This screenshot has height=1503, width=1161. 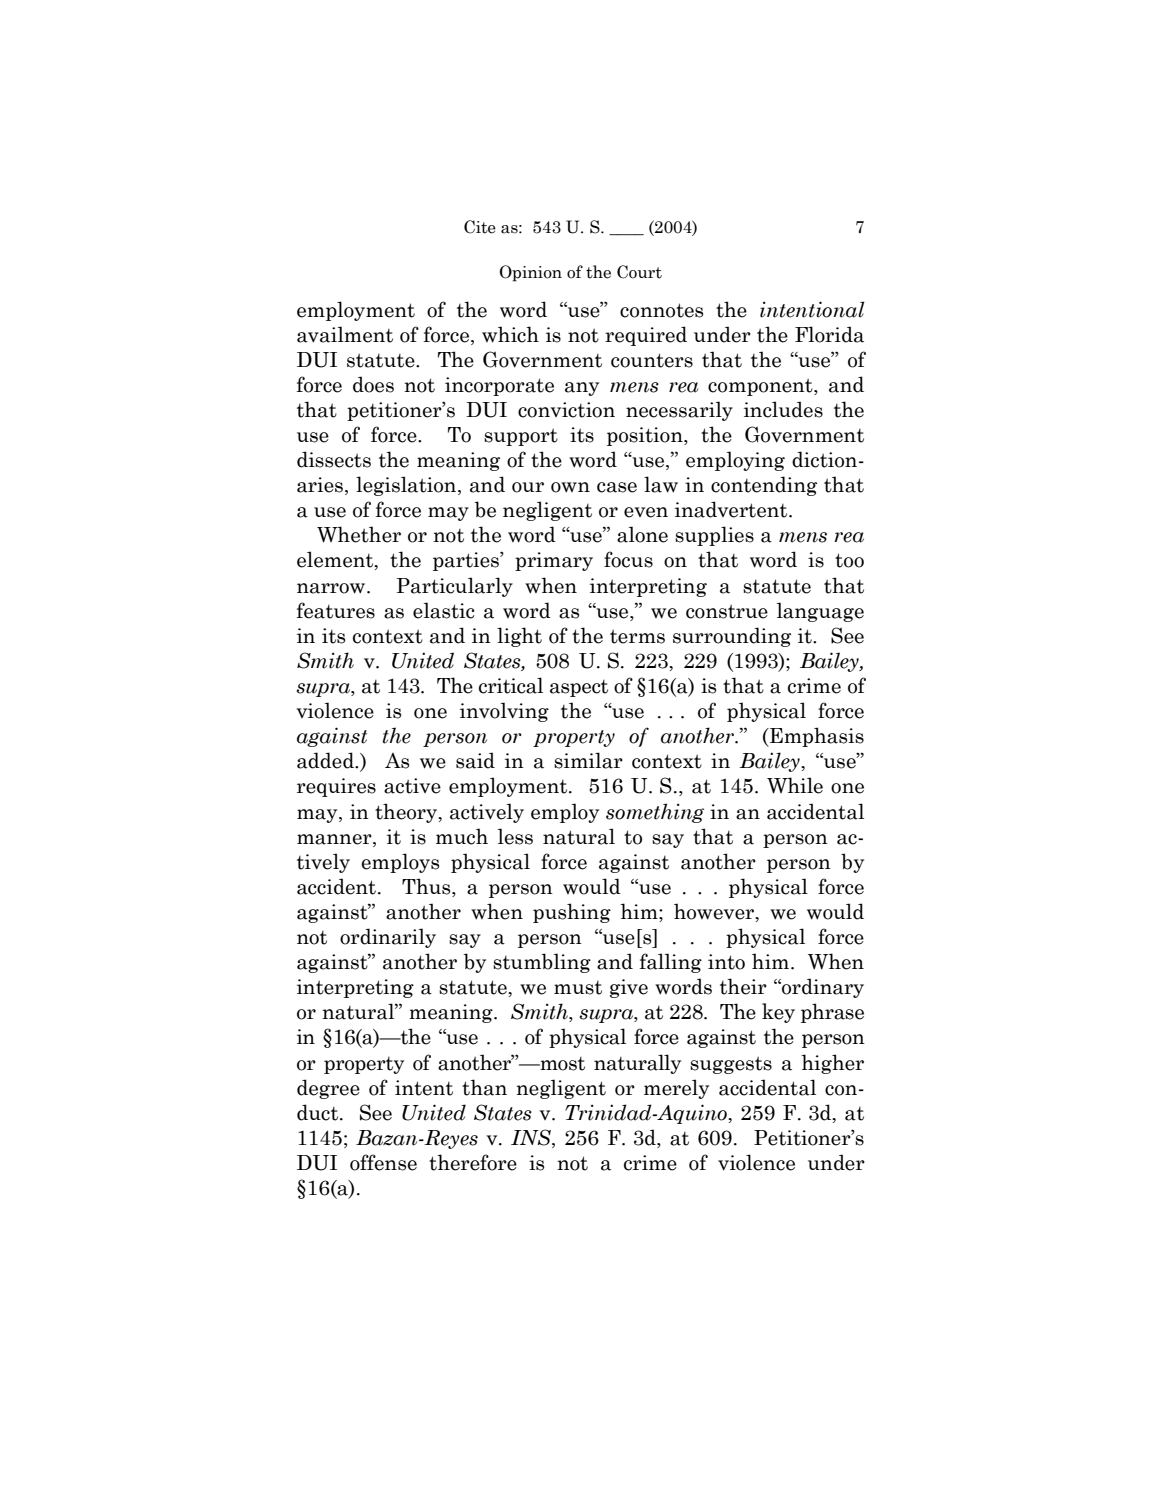 I want to click on Court, so click(x=639, y=272).
